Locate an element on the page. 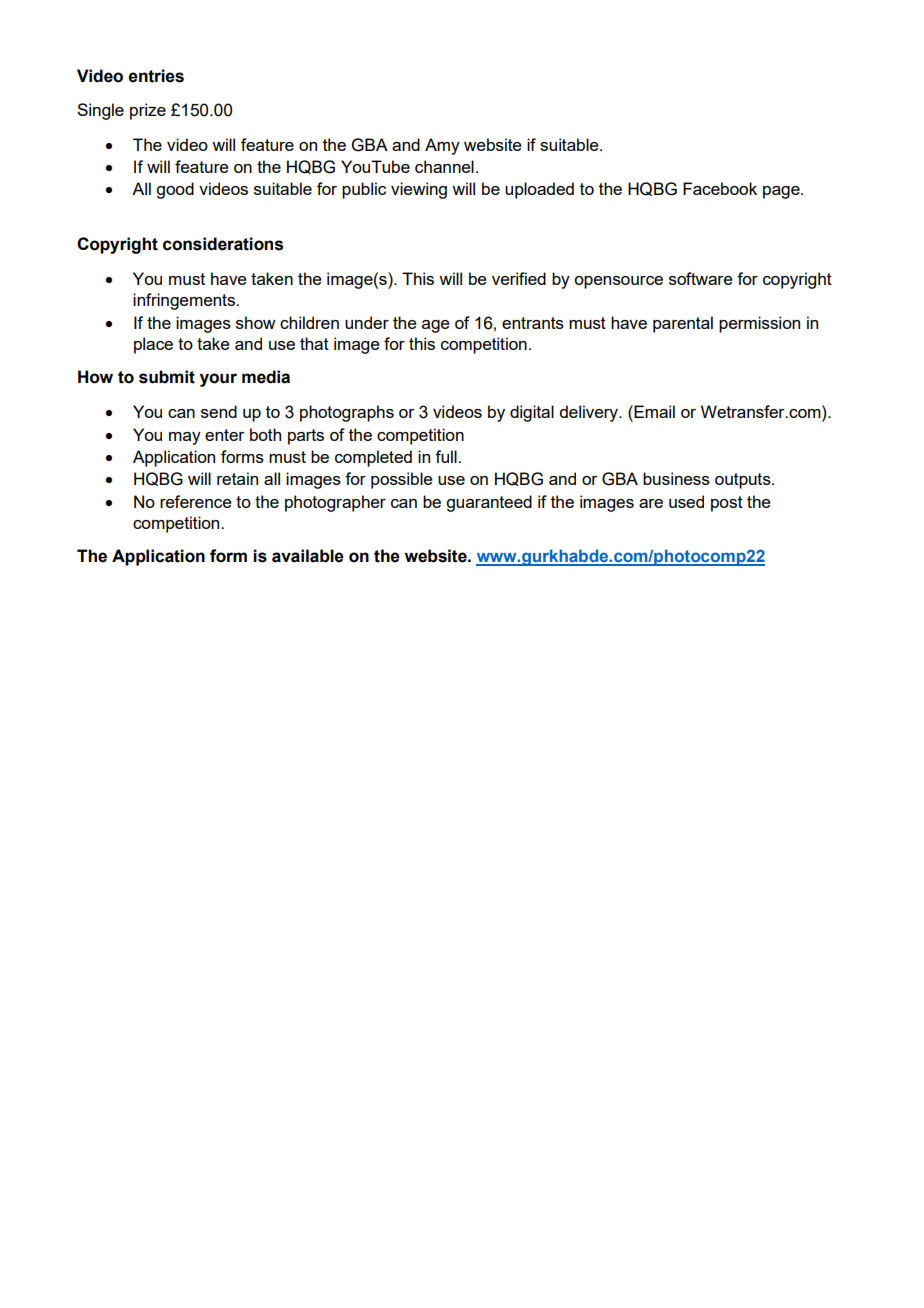 The image size is (924, 1308). reference is located at coordinates (196, 501).
